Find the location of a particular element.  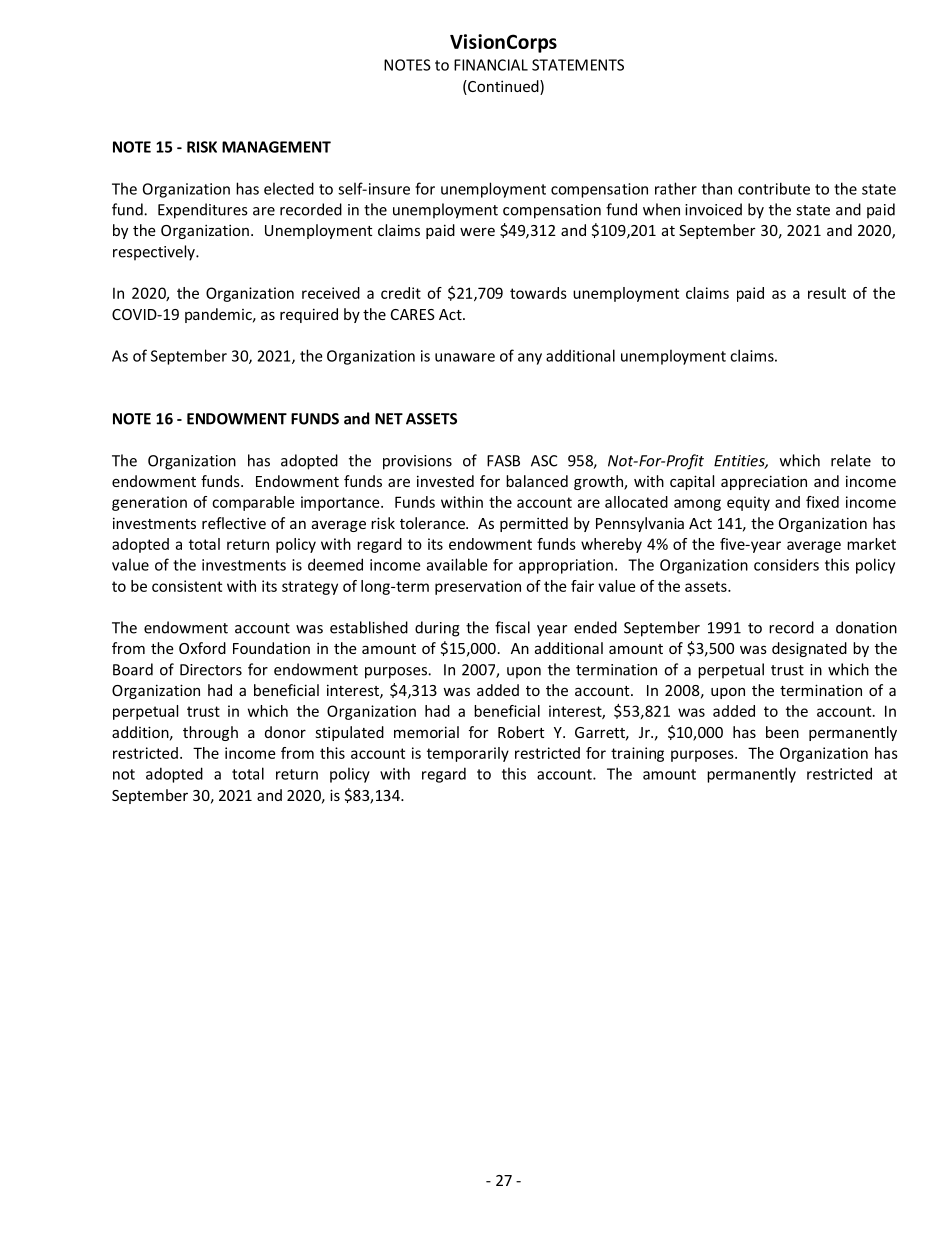

MANAGEMENT is located at coordinates (276, 147).
